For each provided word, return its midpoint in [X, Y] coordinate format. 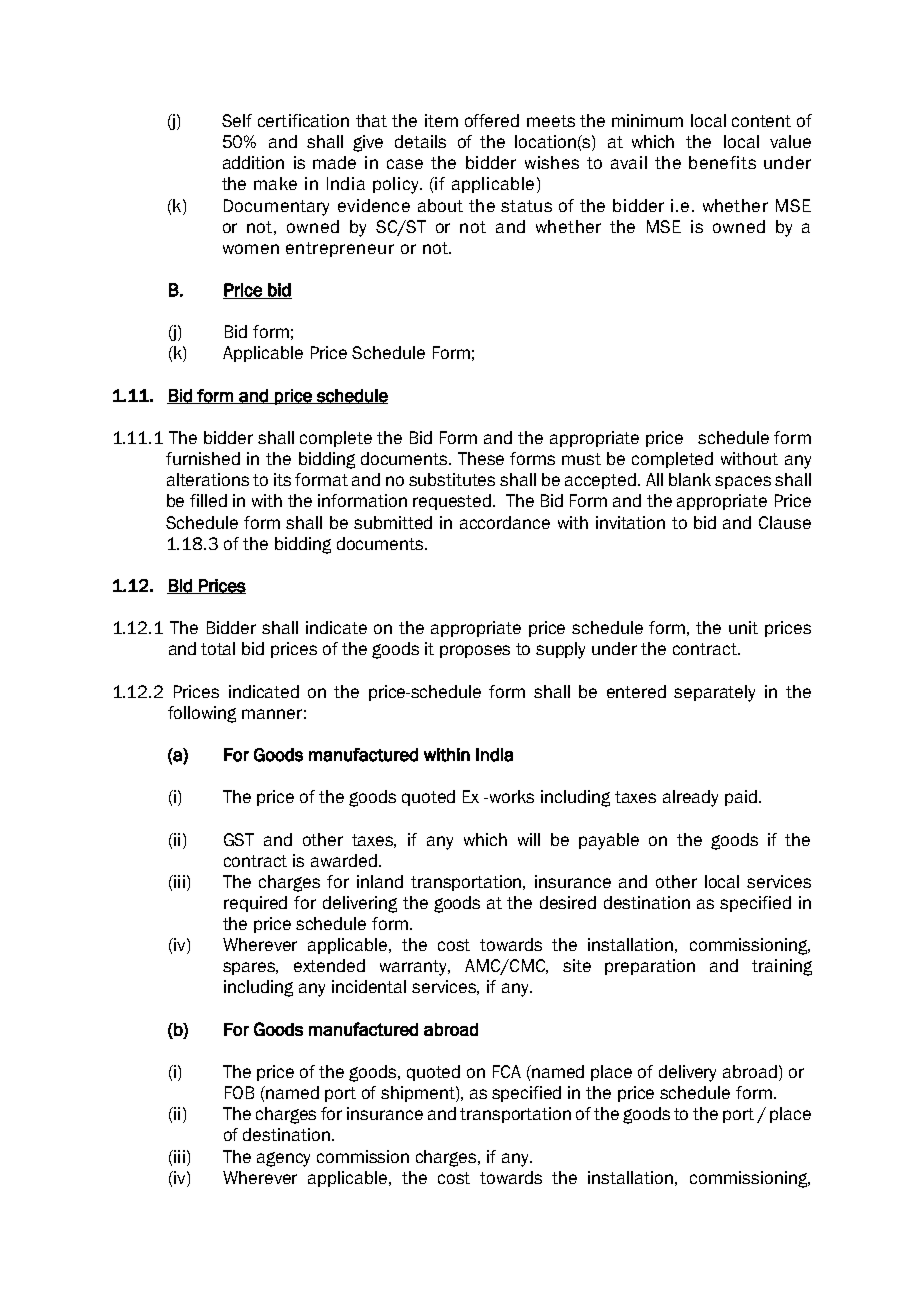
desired [568, 902]
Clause [785, 522]
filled [208, 500]
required [255, 904]
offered [492, 120]
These [481, 458]
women [251, 249]
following [202, 714]
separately [714, 693]
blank [690, 479]
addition [253, 162]
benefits [722, 162]
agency [283, 1159]
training [782, 967]
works [510, 796]
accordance [505, 522]
